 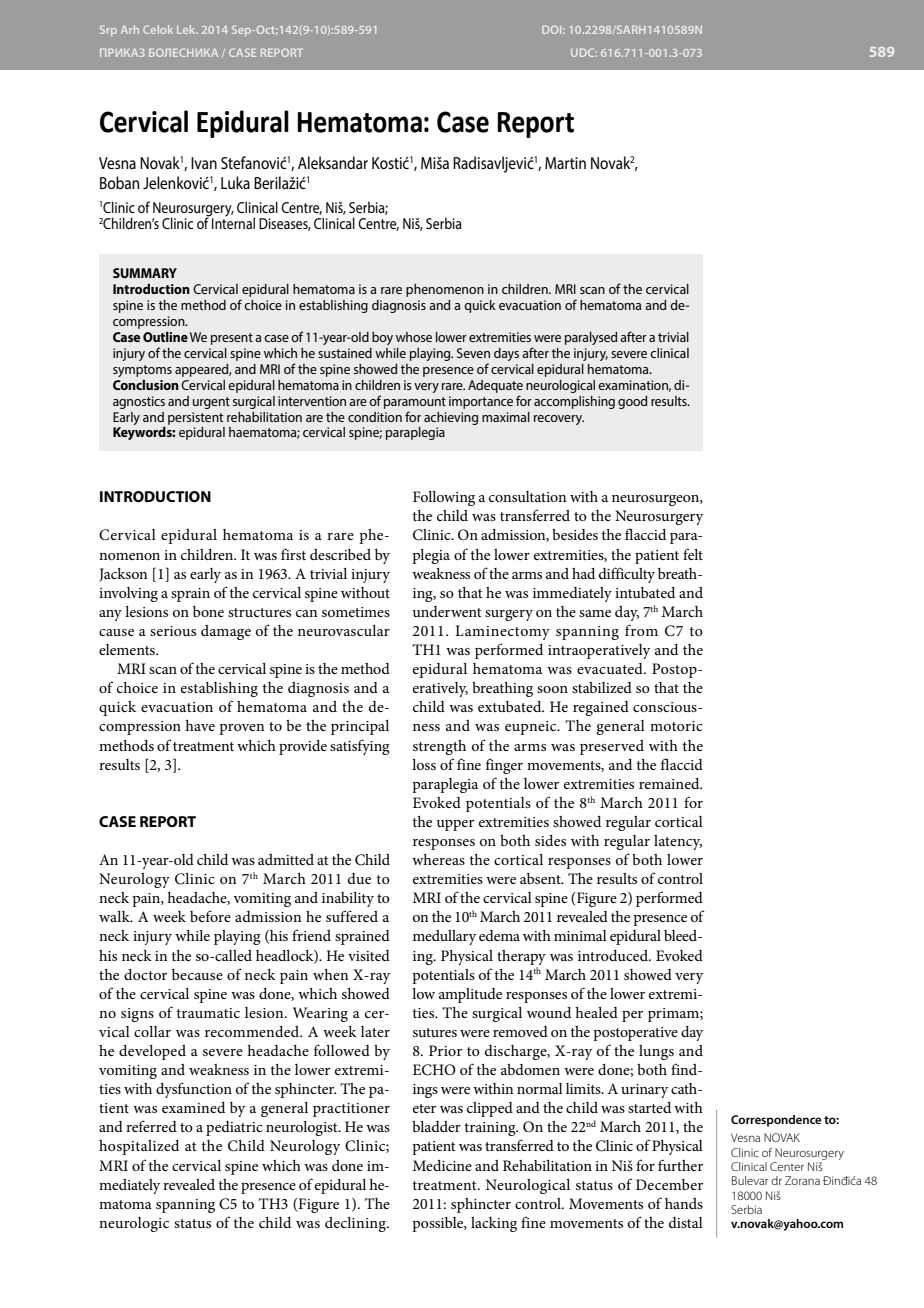 I want to click on good, so click(x=632, y=402).
